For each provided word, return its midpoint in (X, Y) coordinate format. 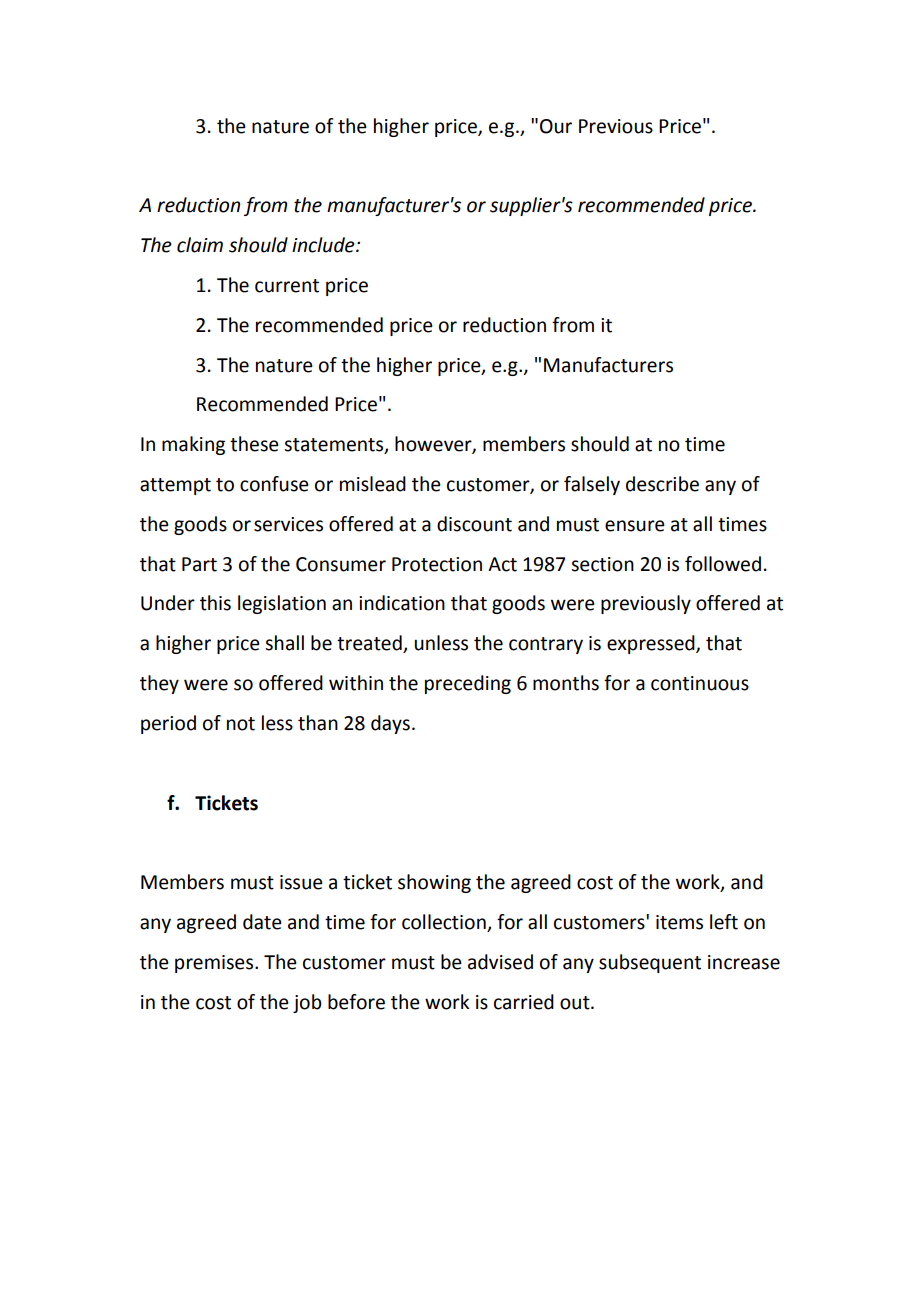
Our (556, 126)
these (254, 444)
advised (500, 962)
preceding (468, 684)
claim (200, 245)
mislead (373, 484)
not (241, 724)
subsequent (650, 963)
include (324, 245)
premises (215, 964)
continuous (700, 683)
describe (662, 484)
